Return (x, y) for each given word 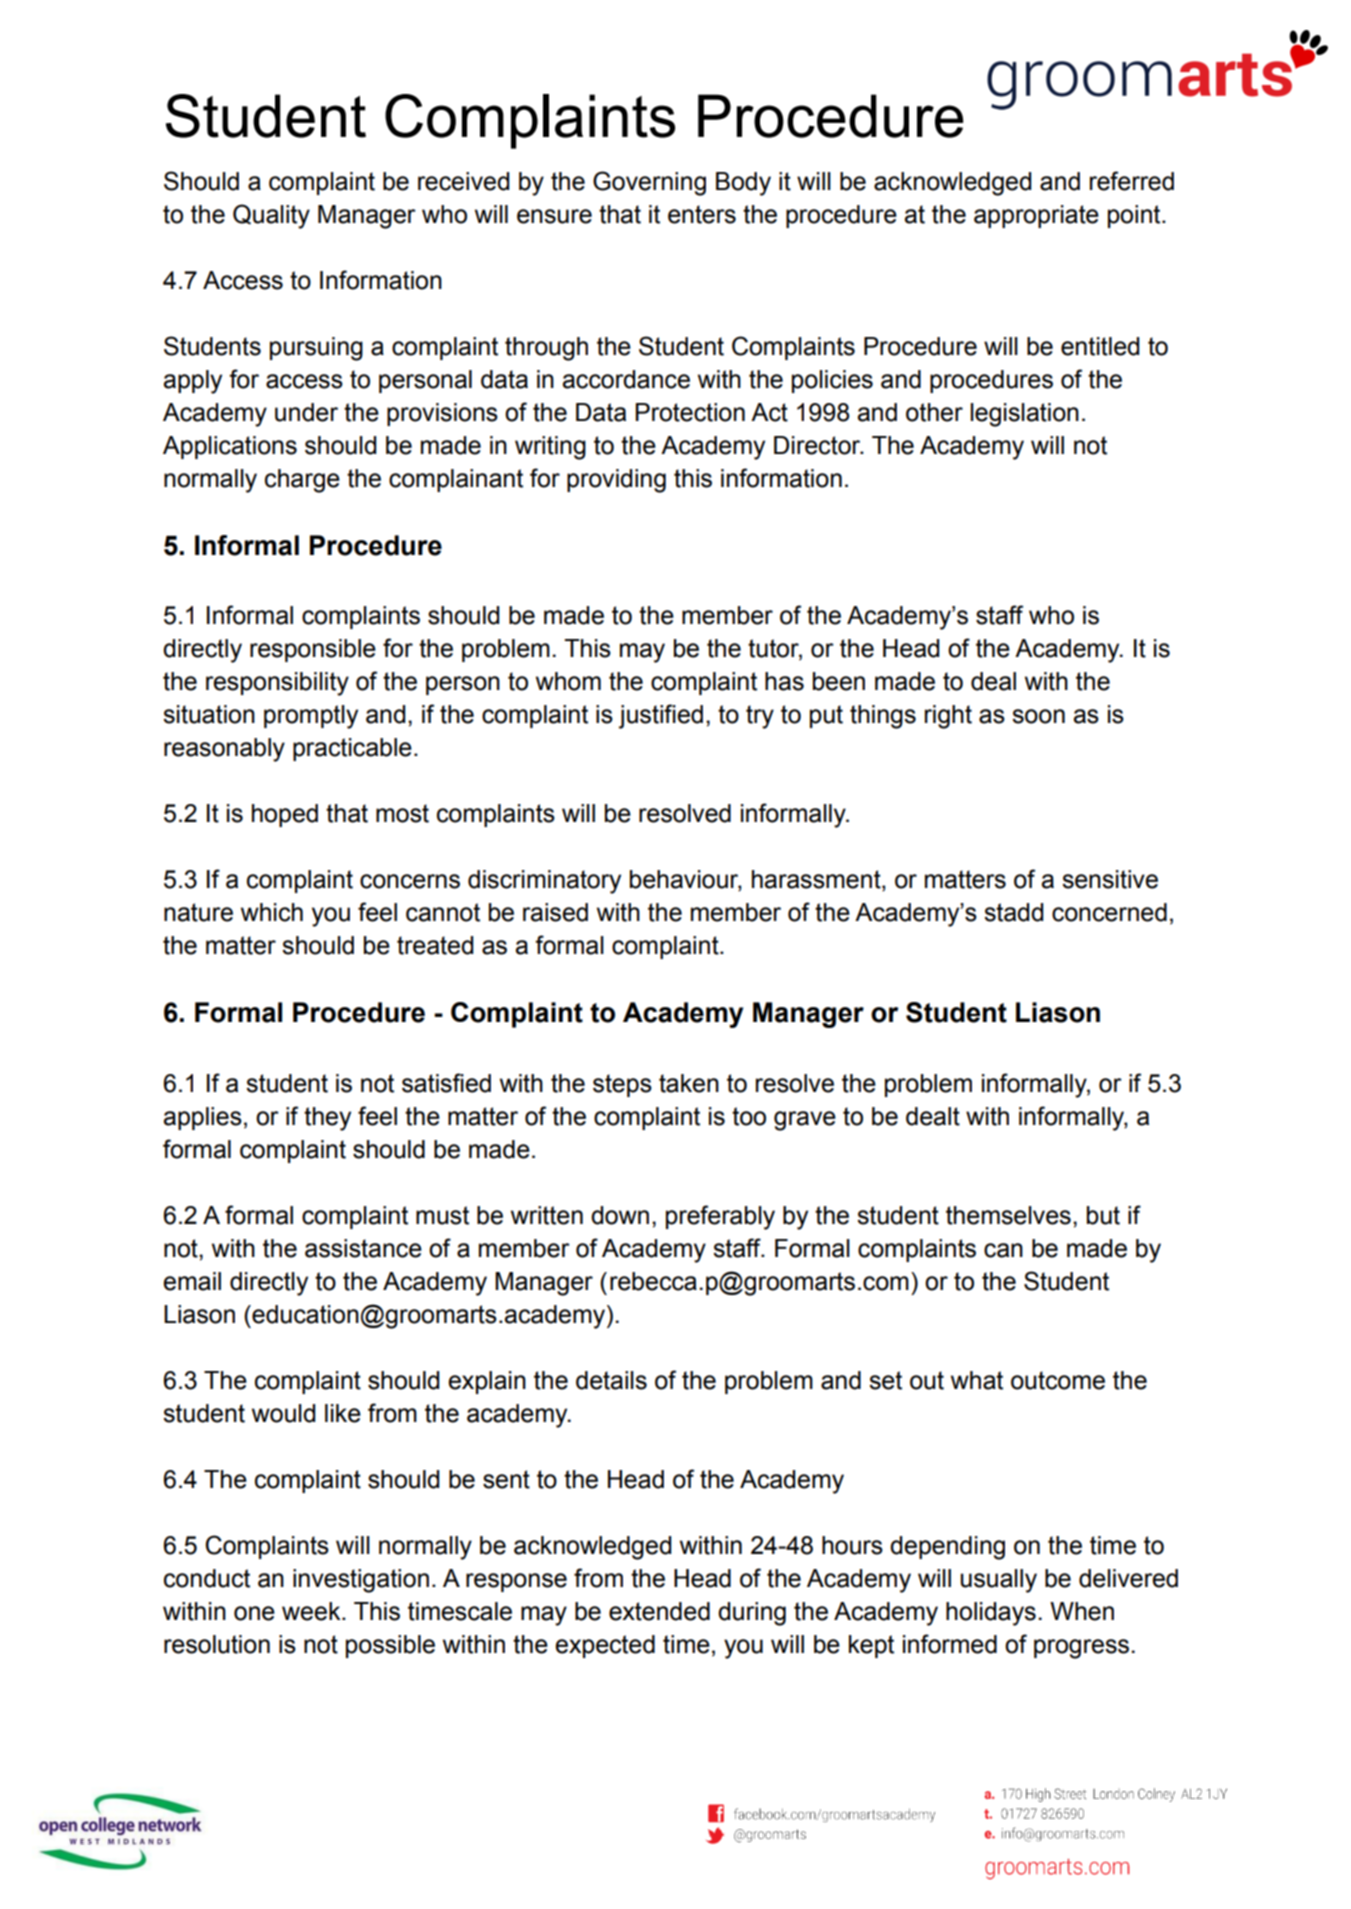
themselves (1008, 1215)
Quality (271, 216)
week (312, 1611)
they (327, 1119)
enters (702, 214)
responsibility (277, 684)
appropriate (1036, 216)
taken (689, 1083)
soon (1038, 716)
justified (661, 716)
